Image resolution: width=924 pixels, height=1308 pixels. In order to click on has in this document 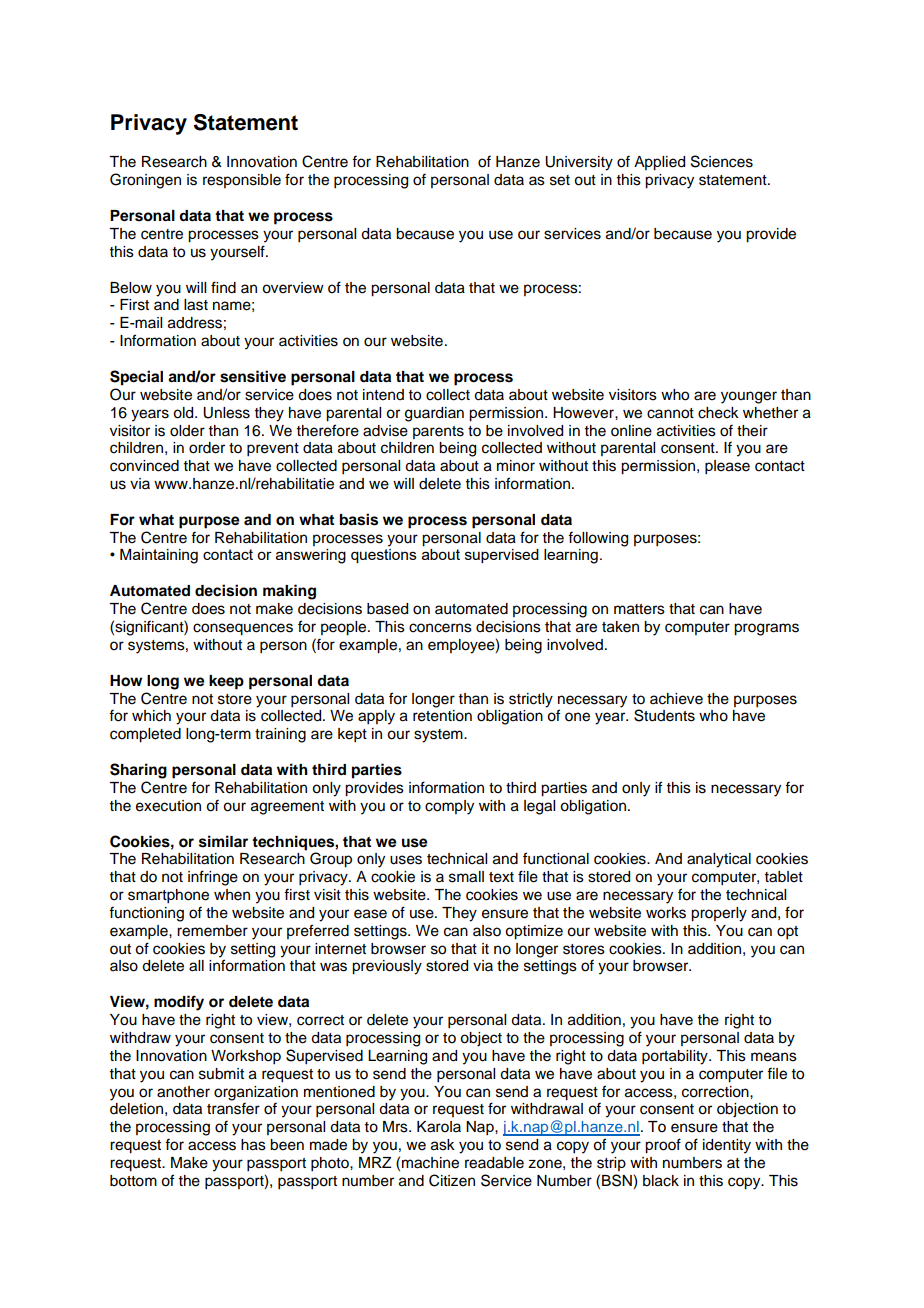, I will do `click(253, 1145)`.
